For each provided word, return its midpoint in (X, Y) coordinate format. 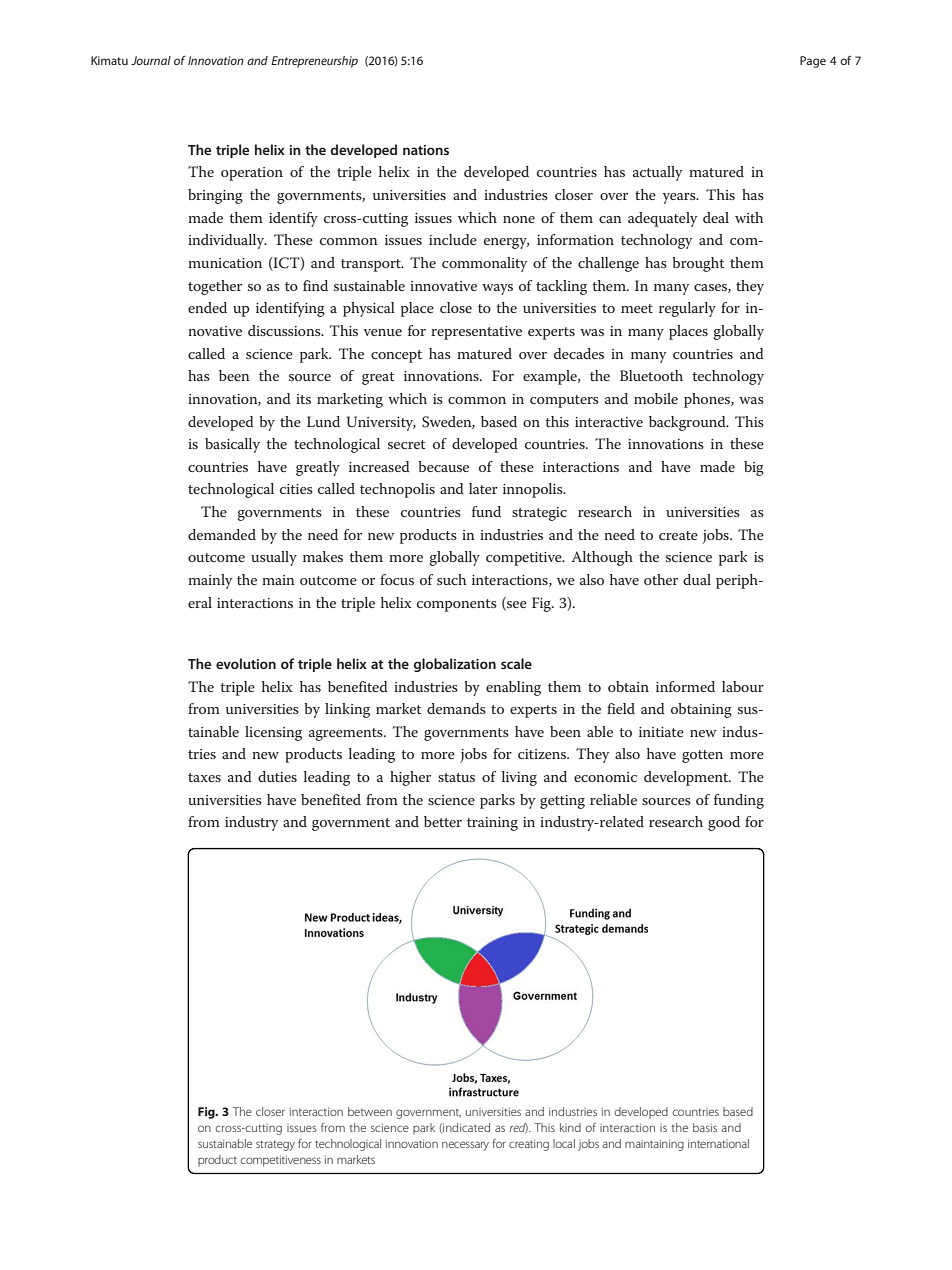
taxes (204, 777)
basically (232, 445)
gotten (702, 756)
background (688, 423)
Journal (151, 60)
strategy (275, 1145)
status (456, 777)
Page (813, 62)
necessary (465, 1146)
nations (426, 150)
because (443, 466)
